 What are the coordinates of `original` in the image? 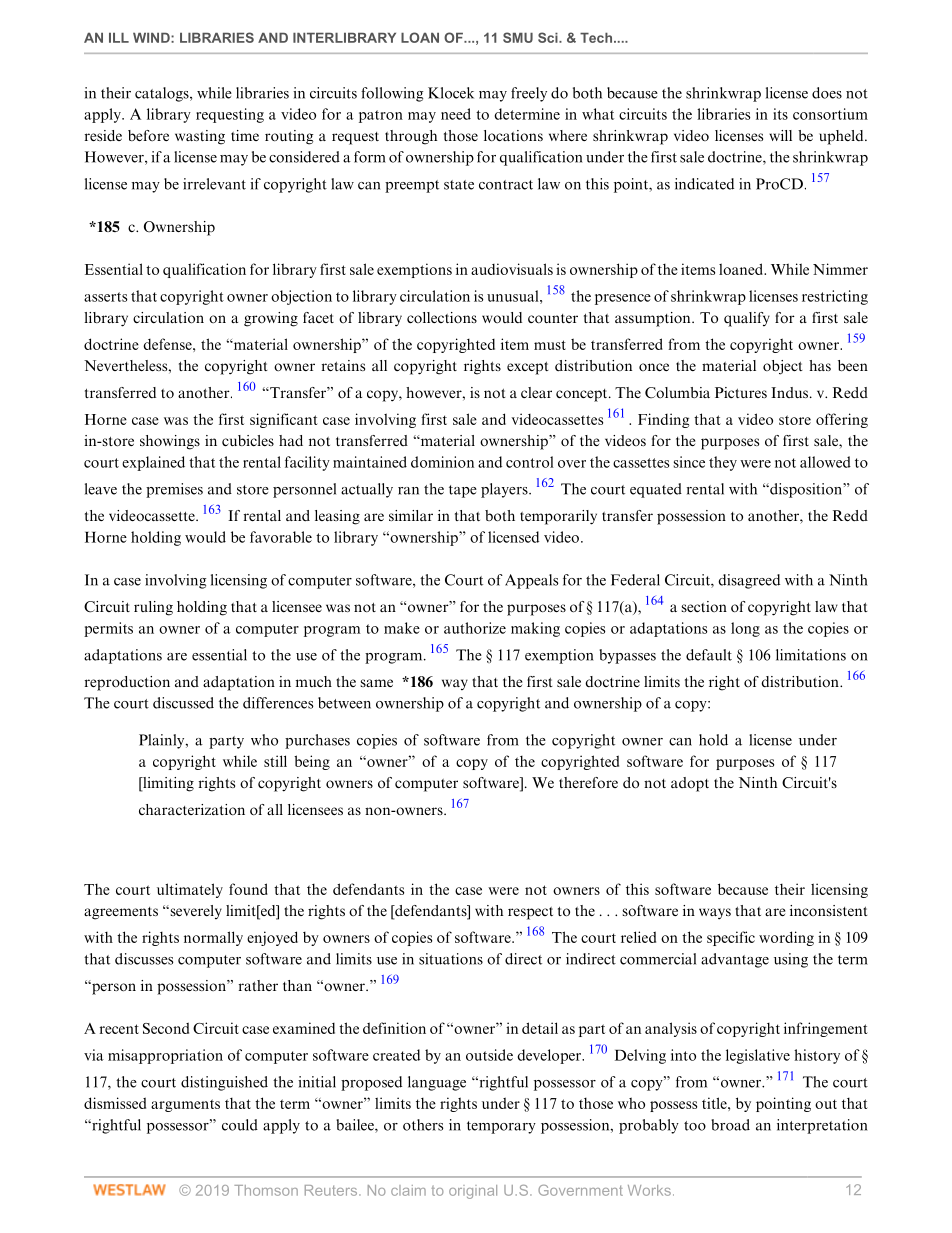 It's located at (473, 1192).
